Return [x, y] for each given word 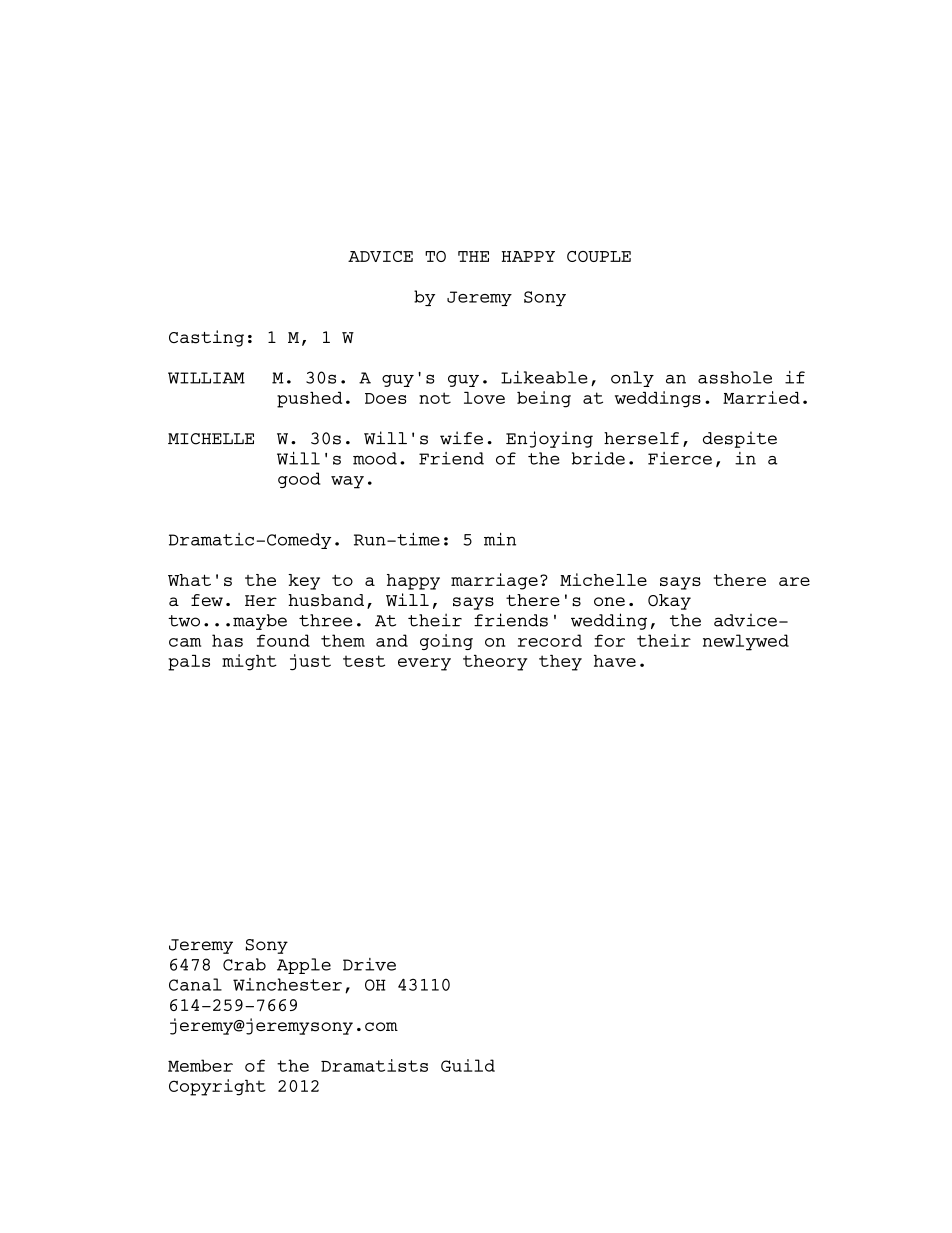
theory [495, 662]
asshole [735, 377]
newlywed [746, 642]
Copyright [217, 1087]
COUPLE [599, 256]
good [299, 480]
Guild [468, 1065]
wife [461, 438]
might [249, 662]
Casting [206, 338]
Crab [244, 964]
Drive [369, 964]
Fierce [680, 458]
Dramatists [374, 1065]
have [615, 660]
